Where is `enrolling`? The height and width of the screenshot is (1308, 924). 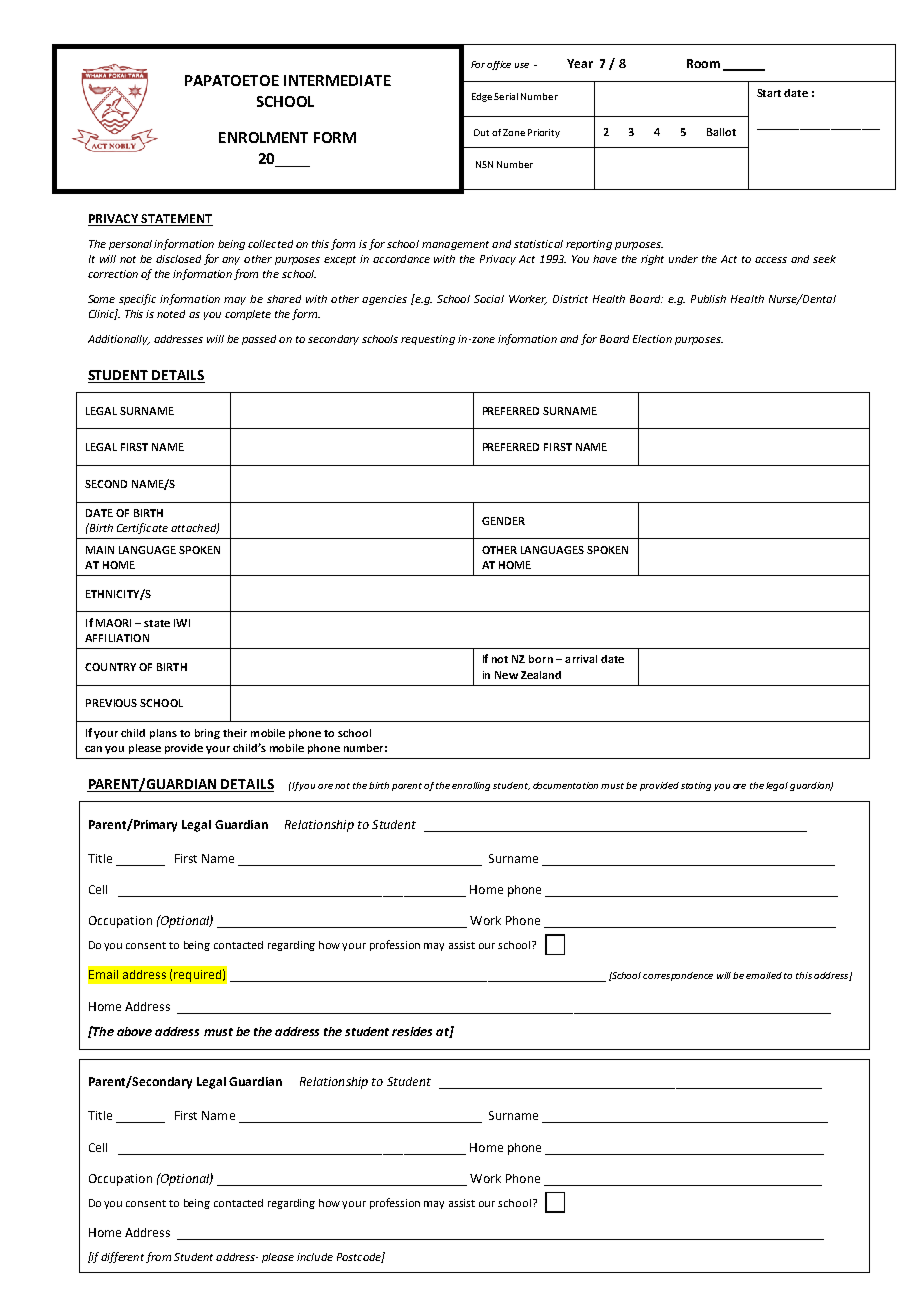 enrolling is located at coordinates (471, 786).
